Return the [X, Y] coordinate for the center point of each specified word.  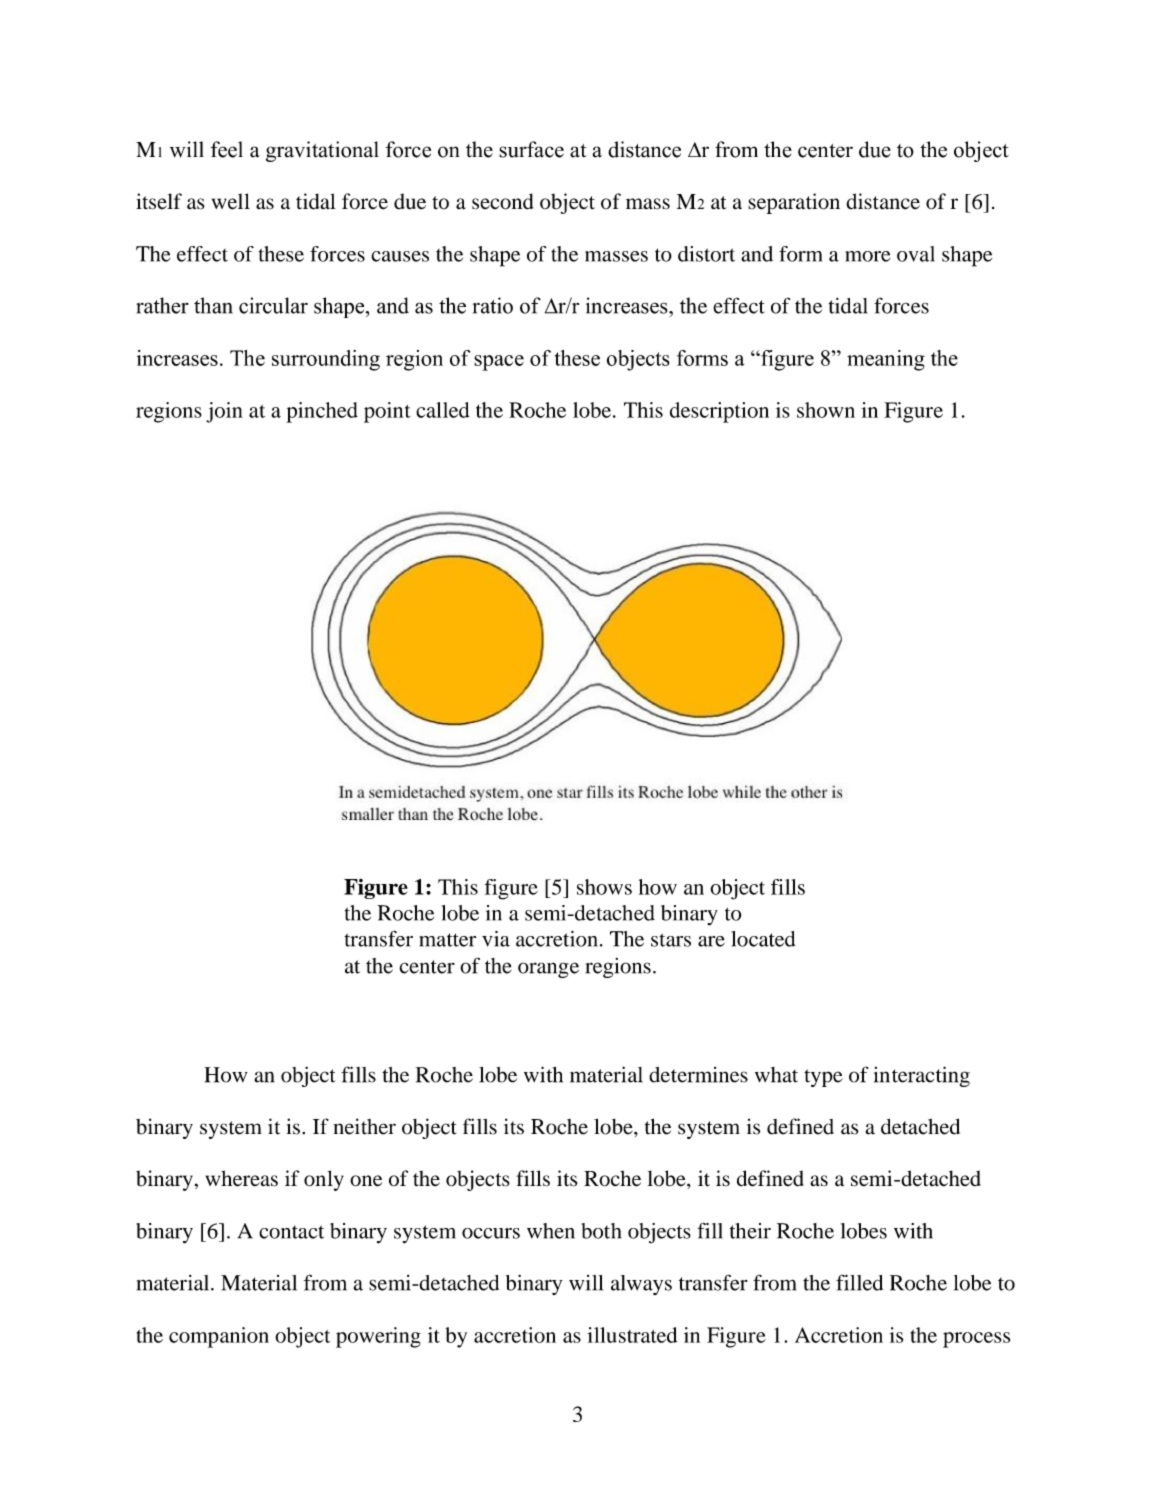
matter [447, 940]
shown [826, 410]
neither [364, 1126]
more [868, 256]
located [764, 939]
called [443, 410]
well [231, 201]
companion [219, 1337]
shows [604, 887]
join [224, 412]
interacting [922, 1076]
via [496, 939]
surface [531, 149]
